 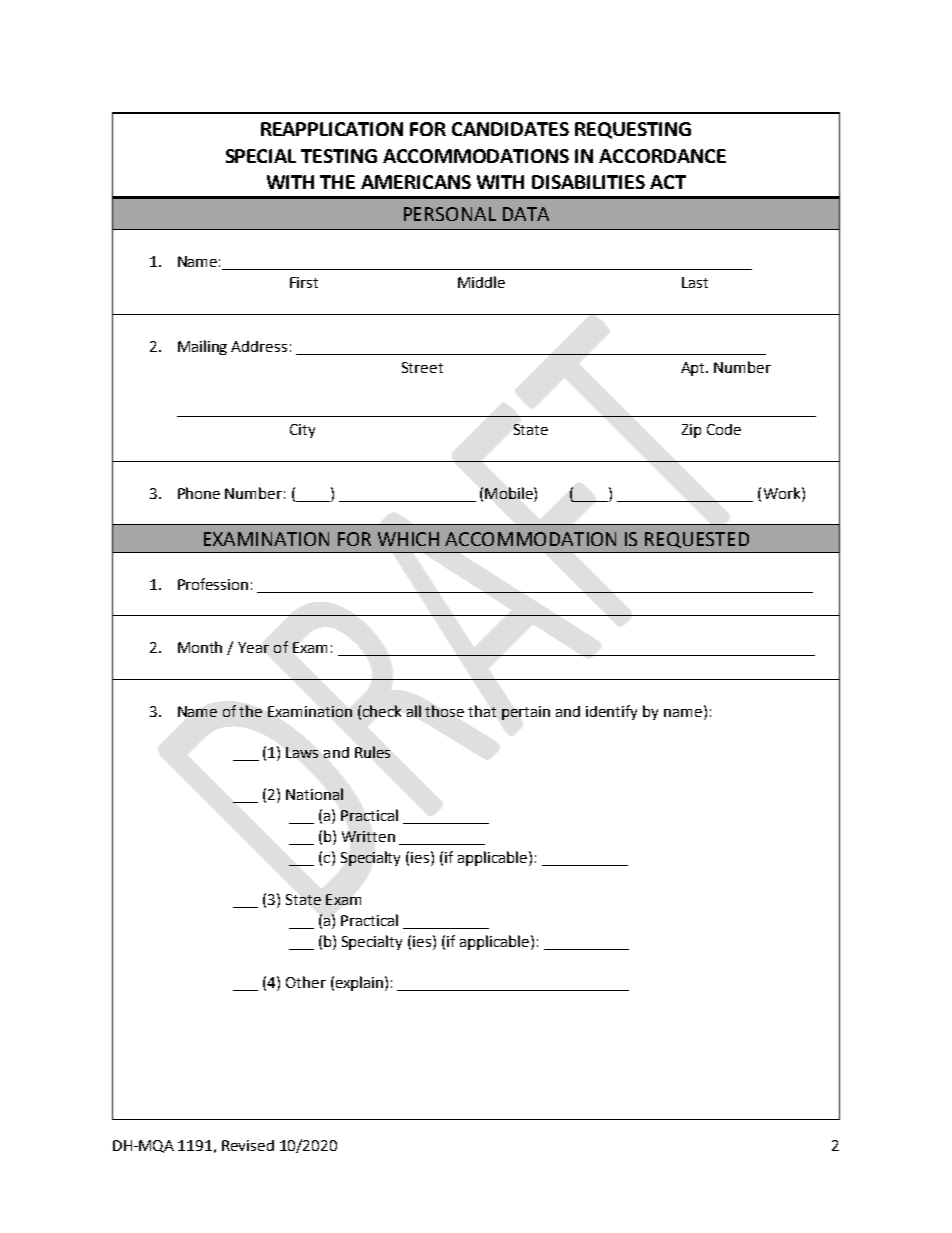 I want to click on Revised, so click(x=248, y=1145).
